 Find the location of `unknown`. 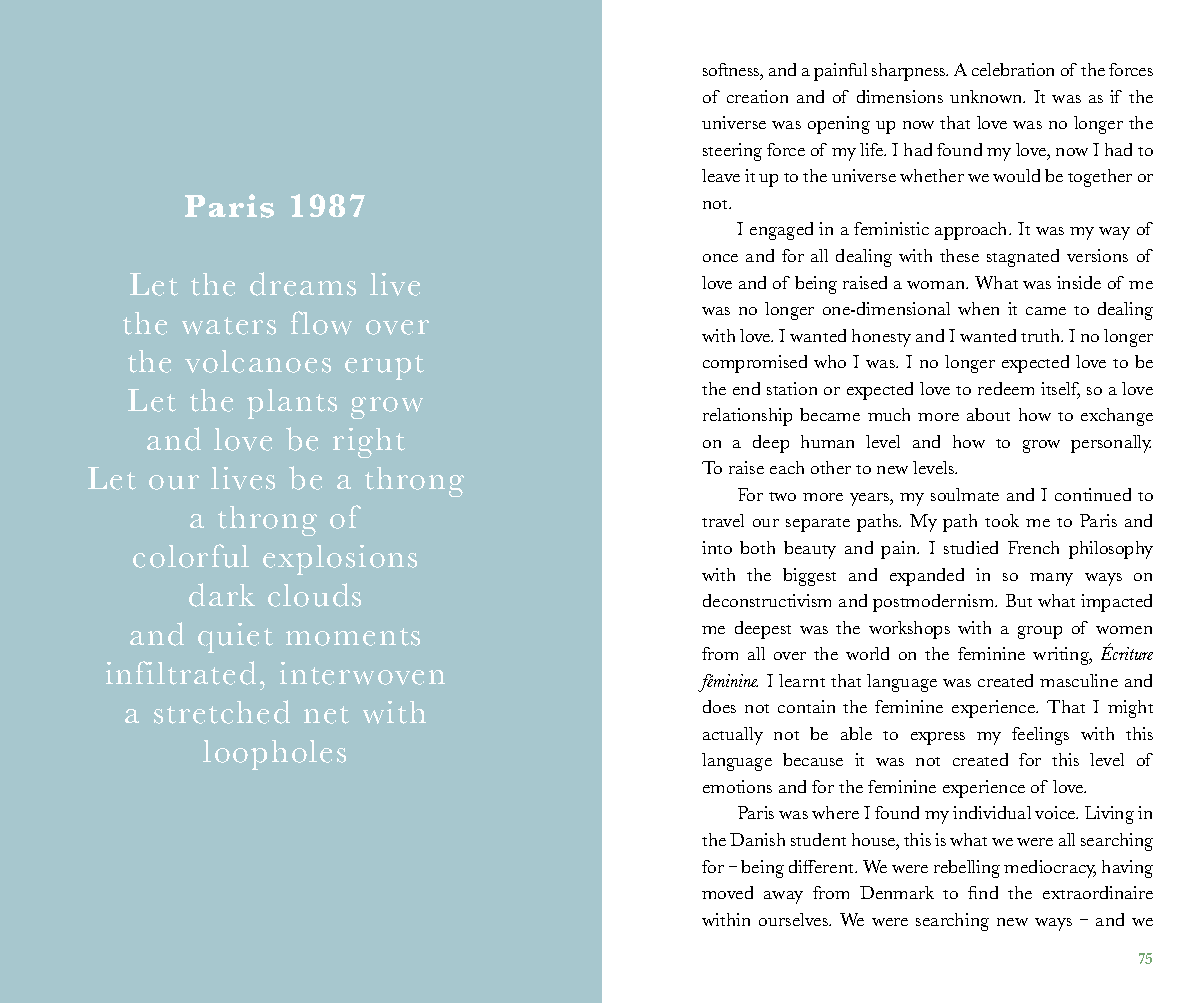

unknown is located at coordinates (987, 96).
